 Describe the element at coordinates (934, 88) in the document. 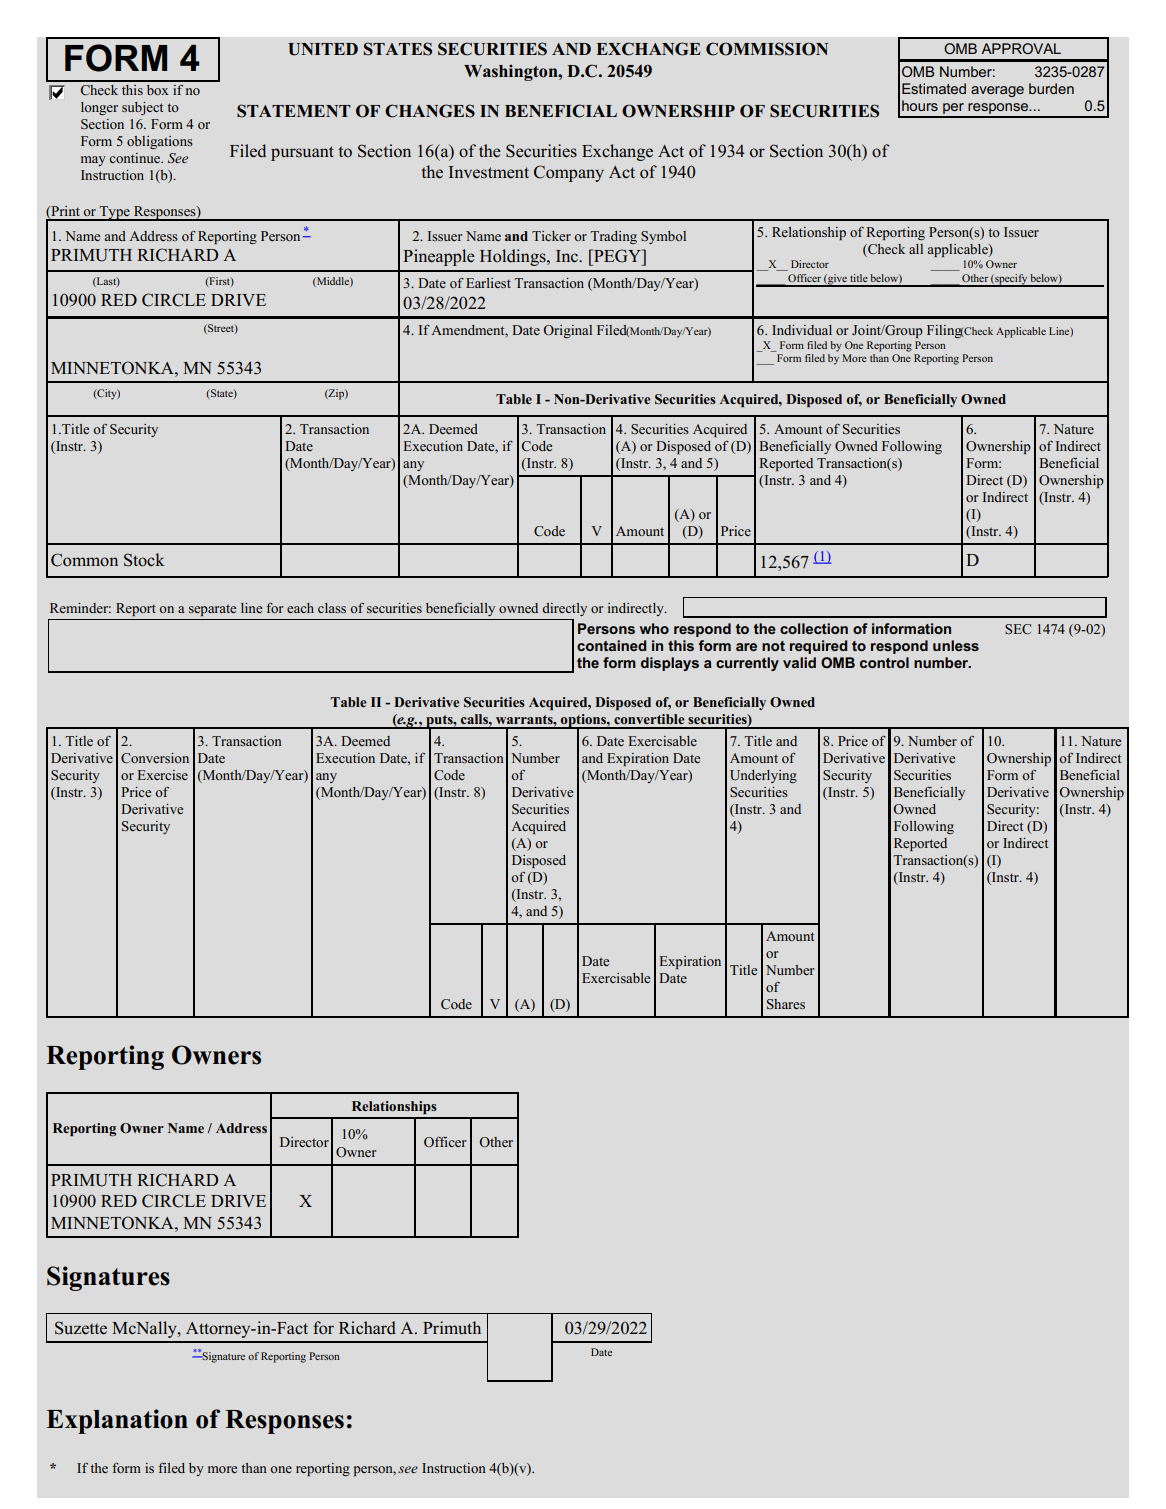

I see `Estimated` at that location.
